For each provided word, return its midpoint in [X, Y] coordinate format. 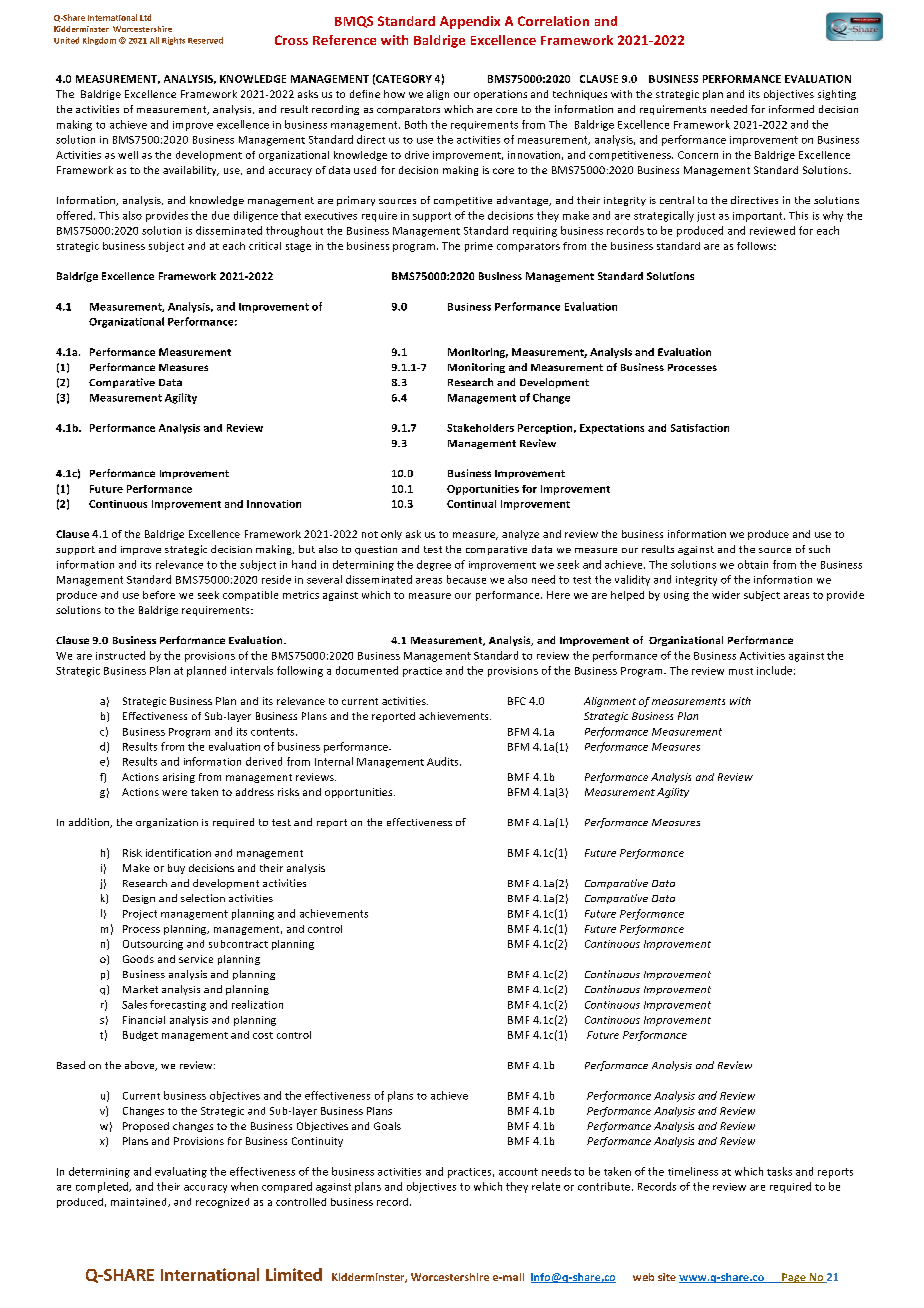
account [518, 1172]
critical [265, 246]
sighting [837, 95]
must [741, 671]
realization [257, 1004]
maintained [140, 1202]
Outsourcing [153, 945]
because [466, 579]
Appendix [470, 22]
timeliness [693, 1171]
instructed [120, 655]
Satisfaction [700, 428]
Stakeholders [480, 428]
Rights [173, 41]
